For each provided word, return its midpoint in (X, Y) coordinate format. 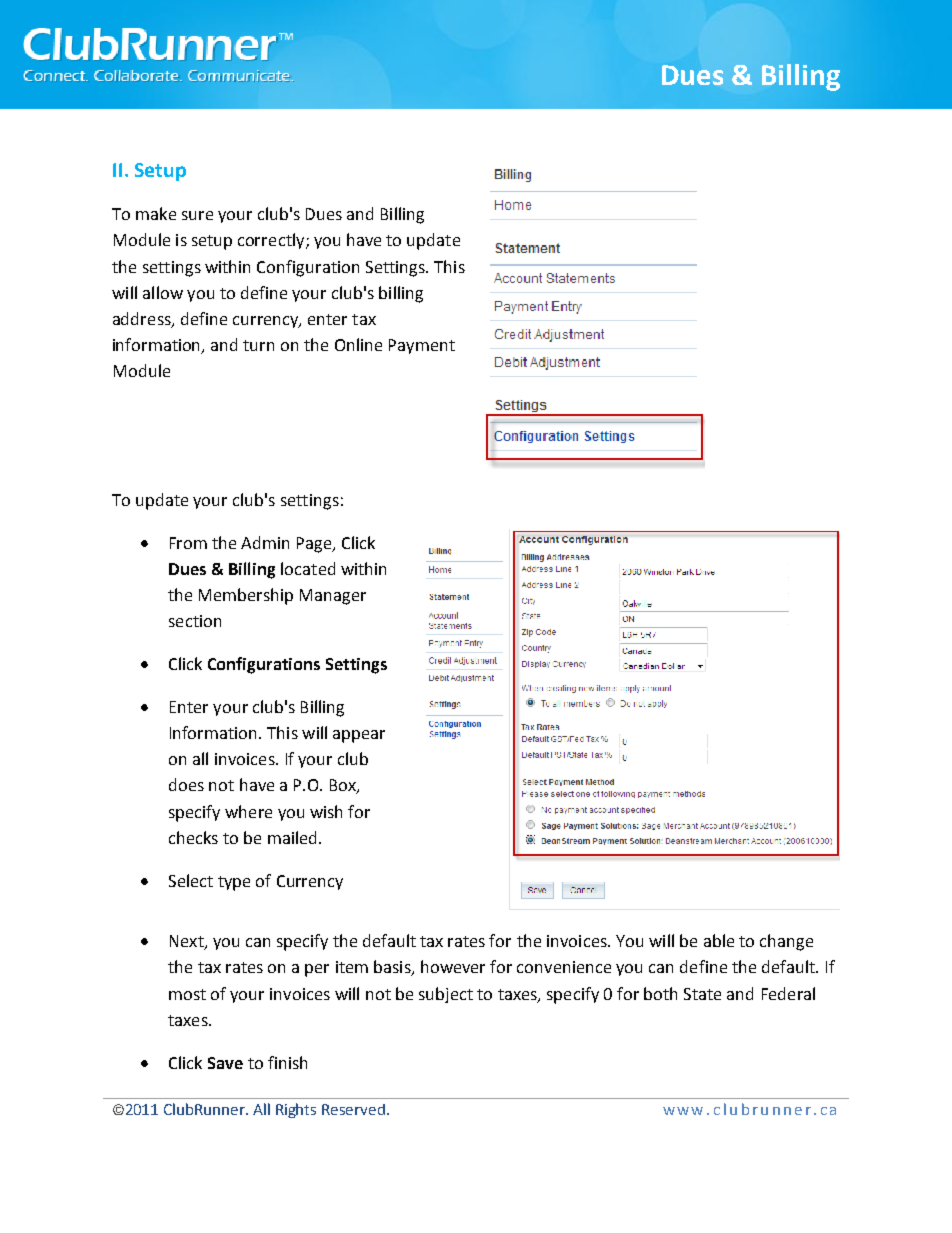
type (234, 883)
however (453, 966)
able (719, 940)
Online (358, 344)
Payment (422, 346)
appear (359, 736)
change (786, 942)
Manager (333, 597)
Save (225, 1063)
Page (315, 545)
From (188, 543)
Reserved (353, 1109)
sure (197, 215)
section (195, 621)
